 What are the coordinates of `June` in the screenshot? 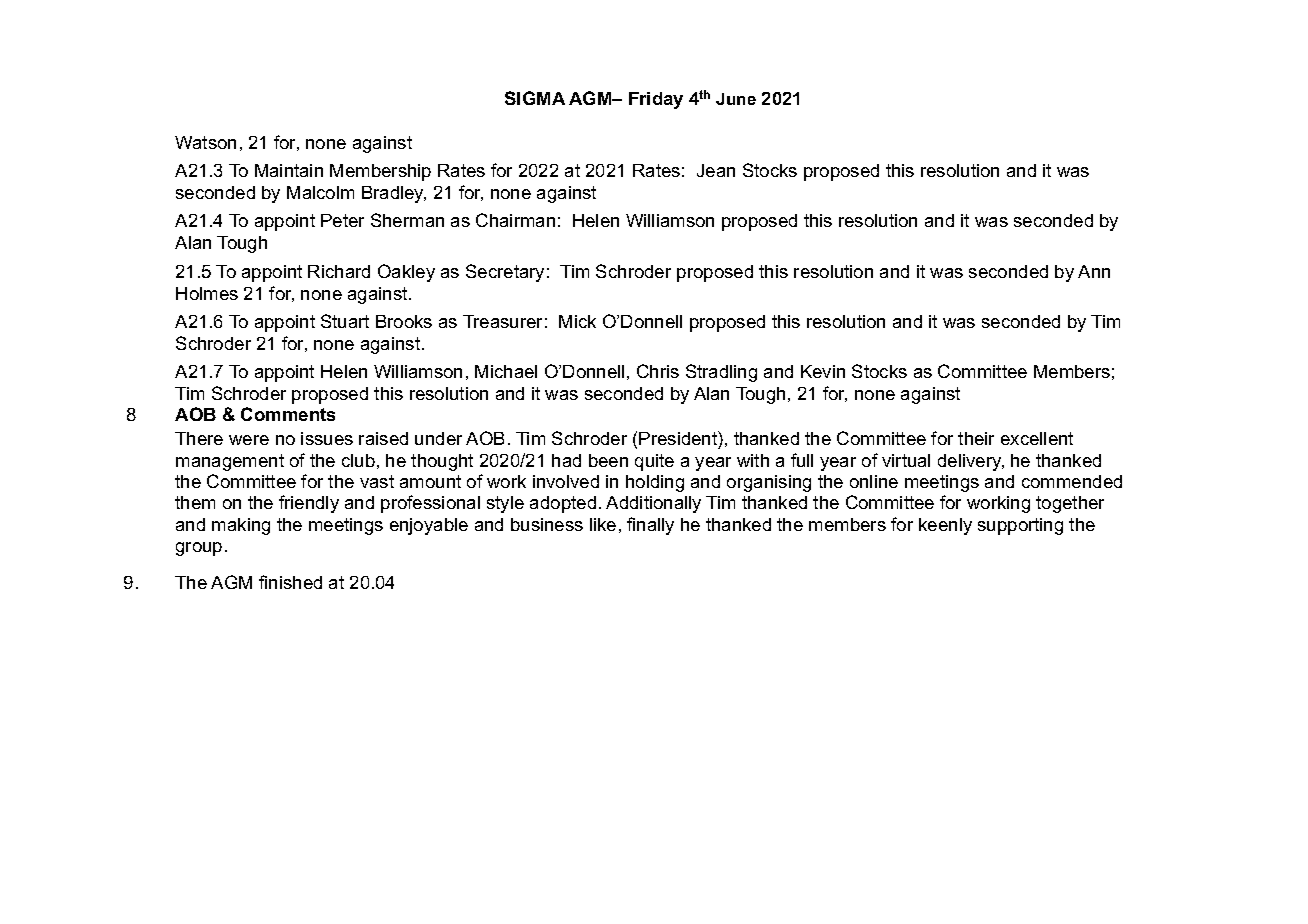 It's located at (736, 99).
